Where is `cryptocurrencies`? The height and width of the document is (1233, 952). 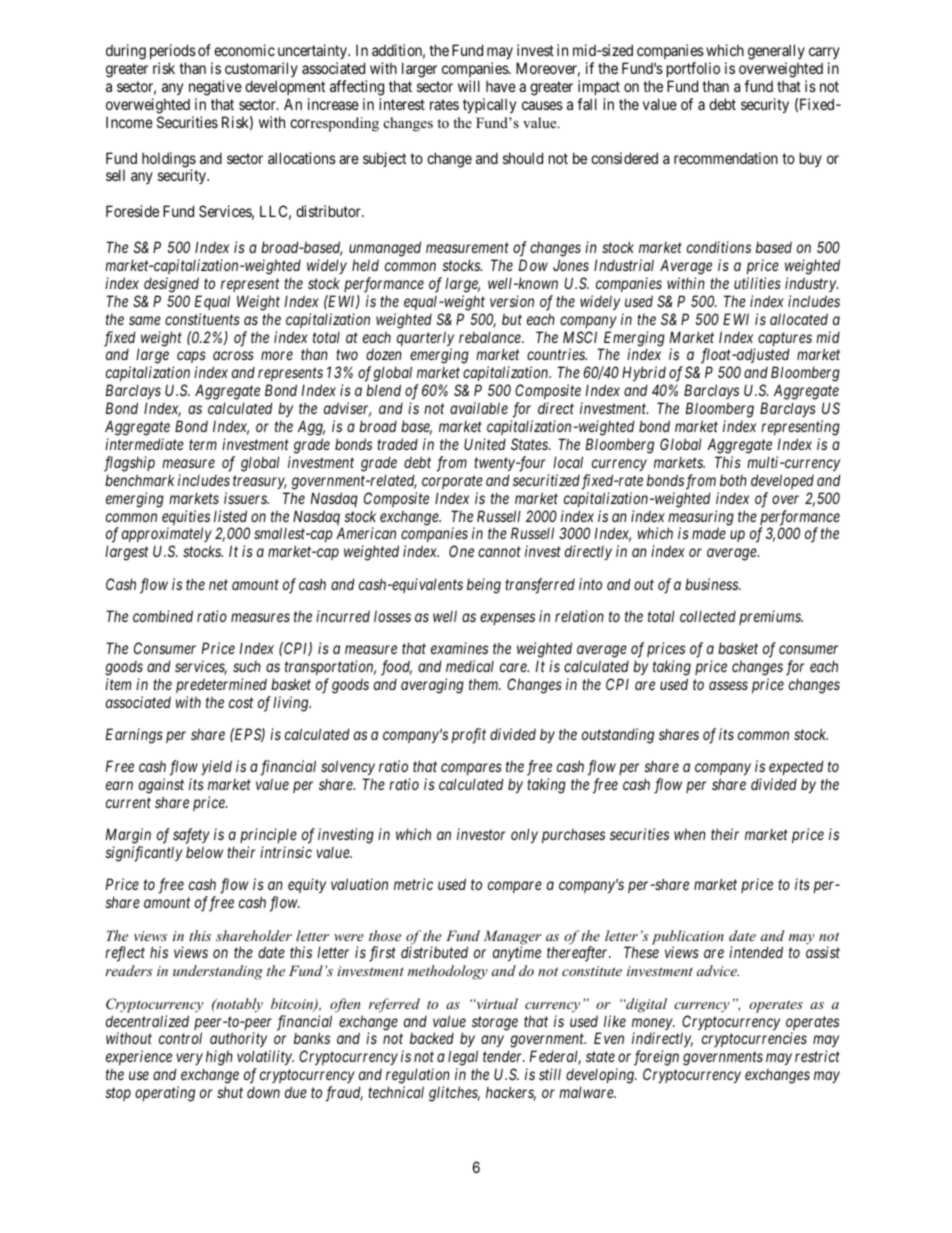 cryptocurrencies is located at coordinates (754, 1039).
